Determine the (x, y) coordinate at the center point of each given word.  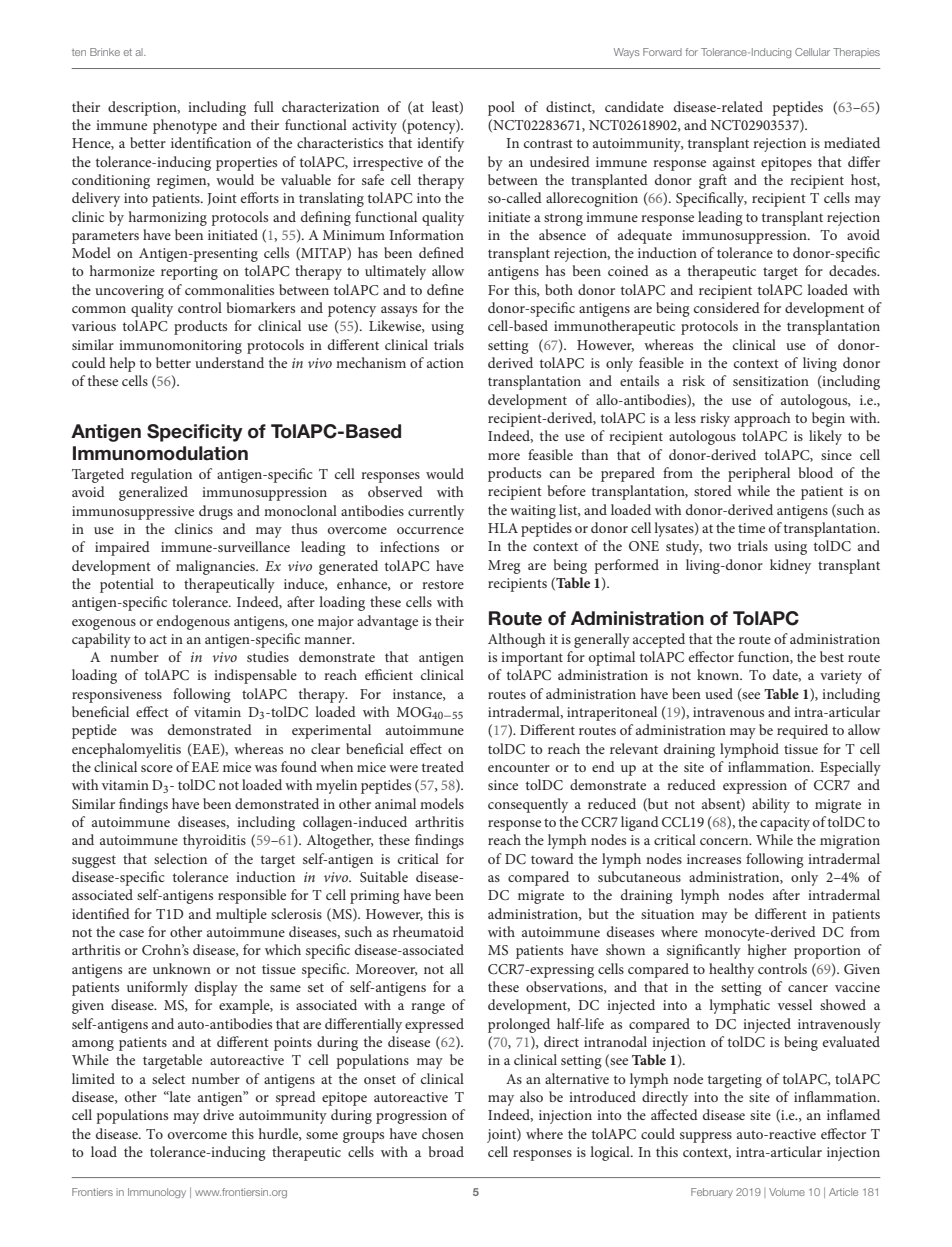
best (832, 656)
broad (446, 1151)
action (445, 363)
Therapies (856, 53)
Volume (787, 1192)
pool (501, 108)
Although (517, 640)
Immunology (157, 1193)
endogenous (193, 622)
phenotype (185, 126)
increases (714, 859)
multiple (241, 915)
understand (229, 362)
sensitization (771, 381)
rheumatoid (428, 931)
